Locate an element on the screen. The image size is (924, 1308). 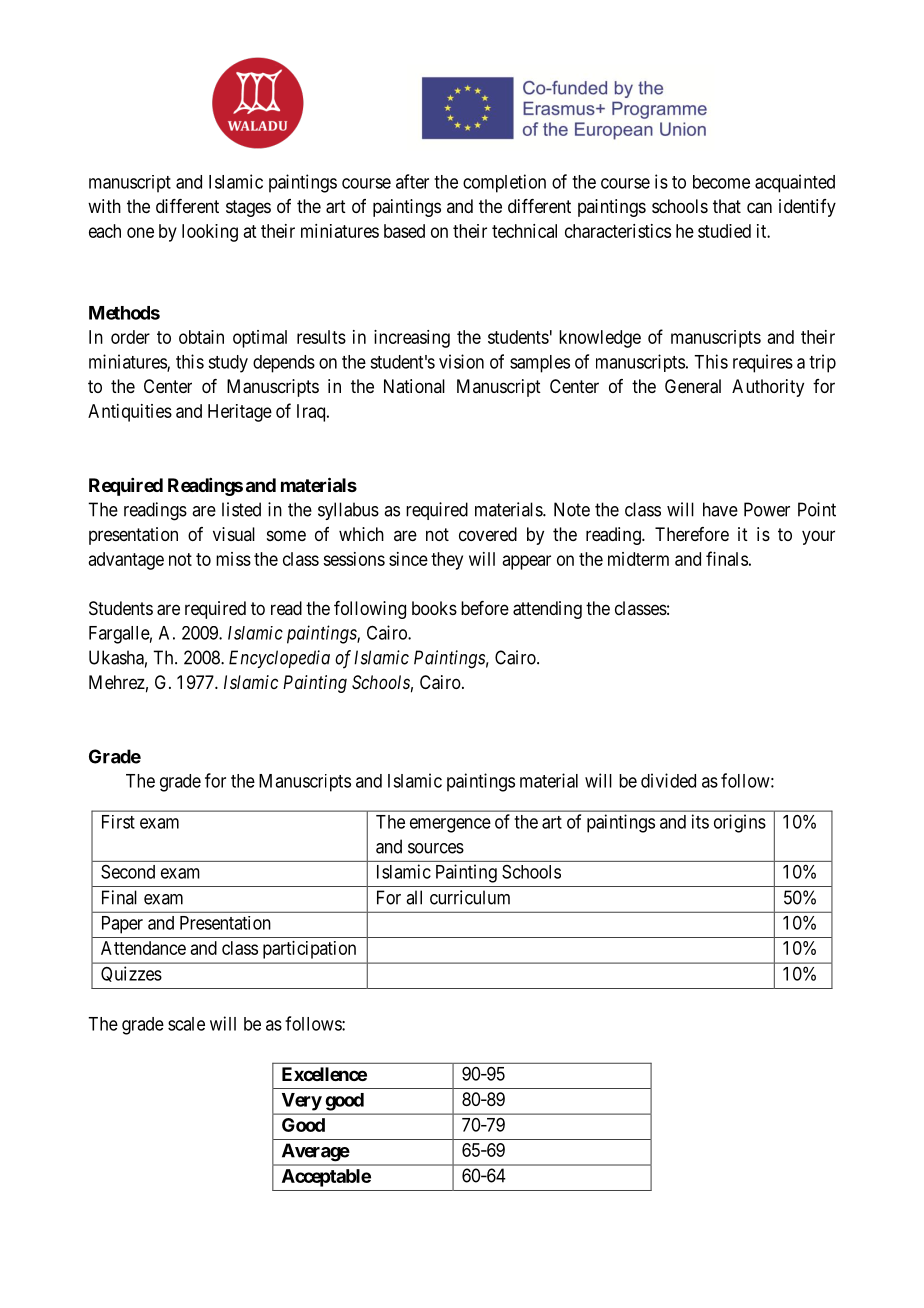
National is located at coordinates (414, 386).
